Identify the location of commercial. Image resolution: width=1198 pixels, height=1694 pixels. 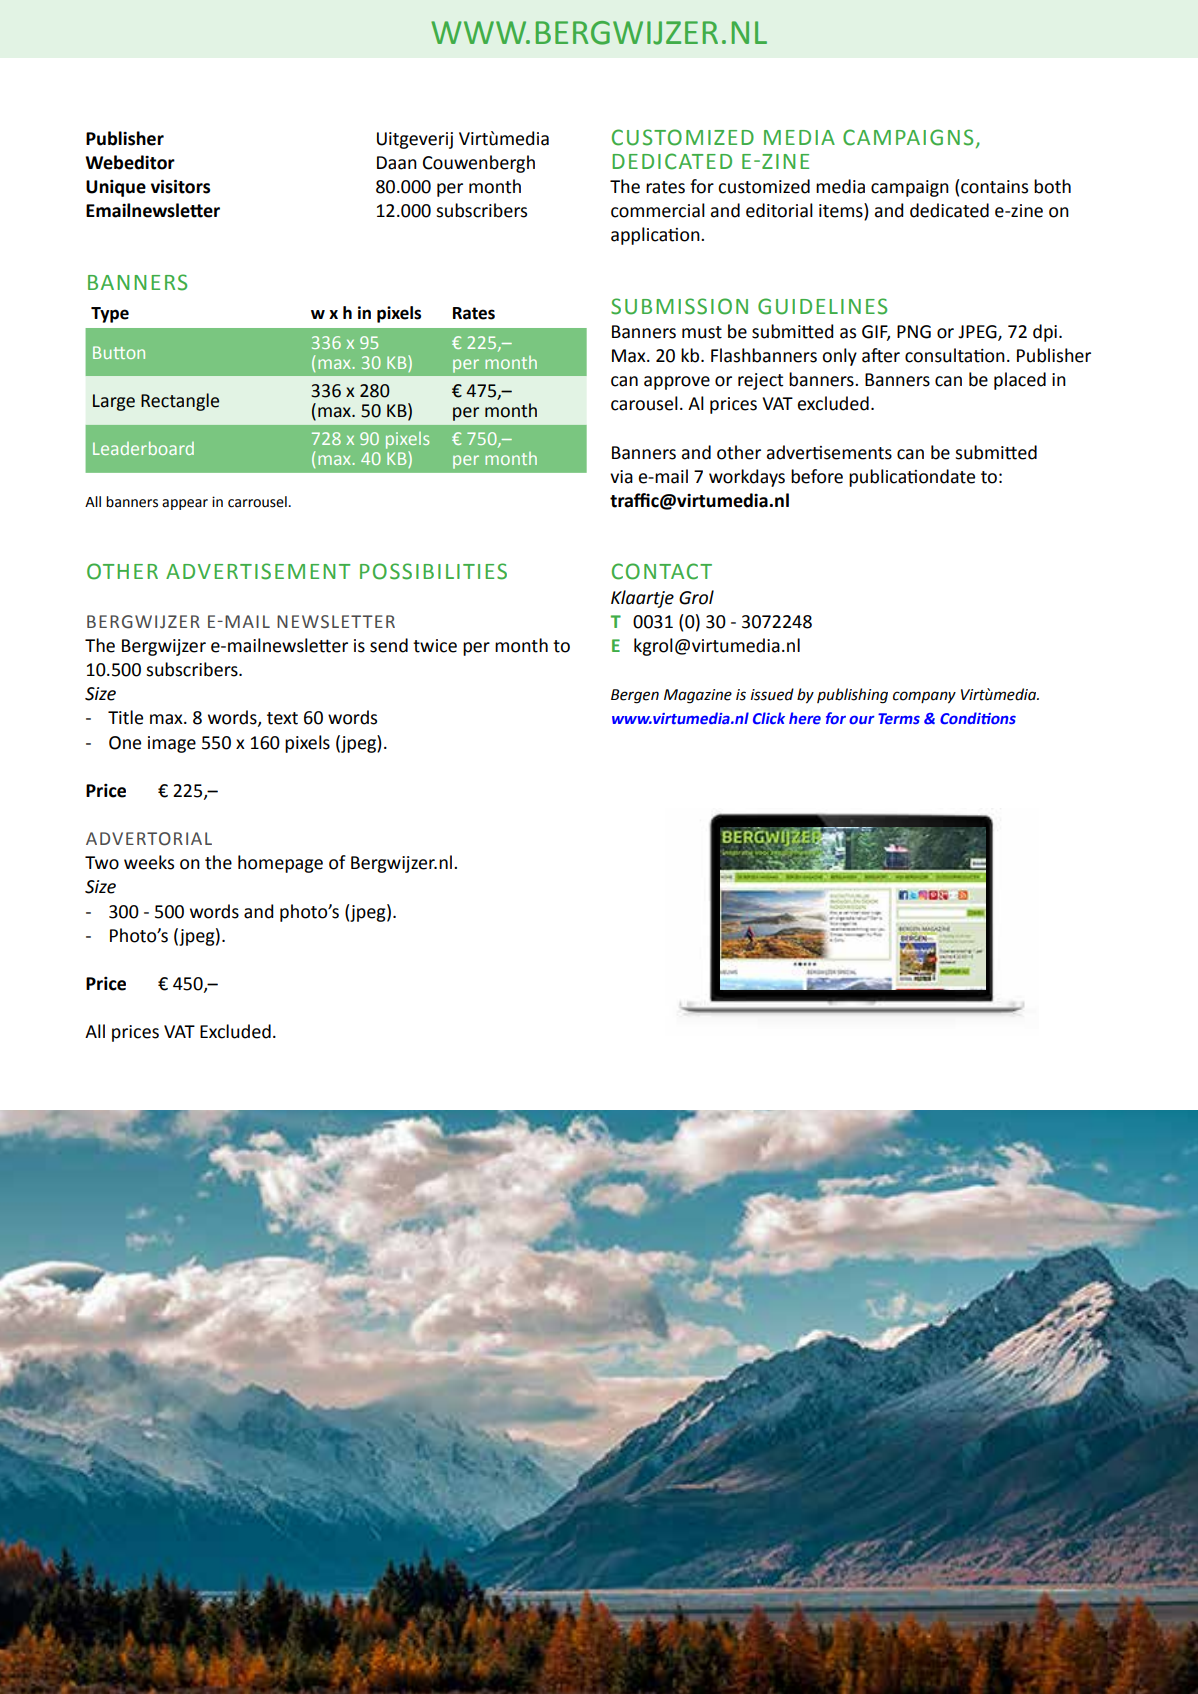
(658, 210).
